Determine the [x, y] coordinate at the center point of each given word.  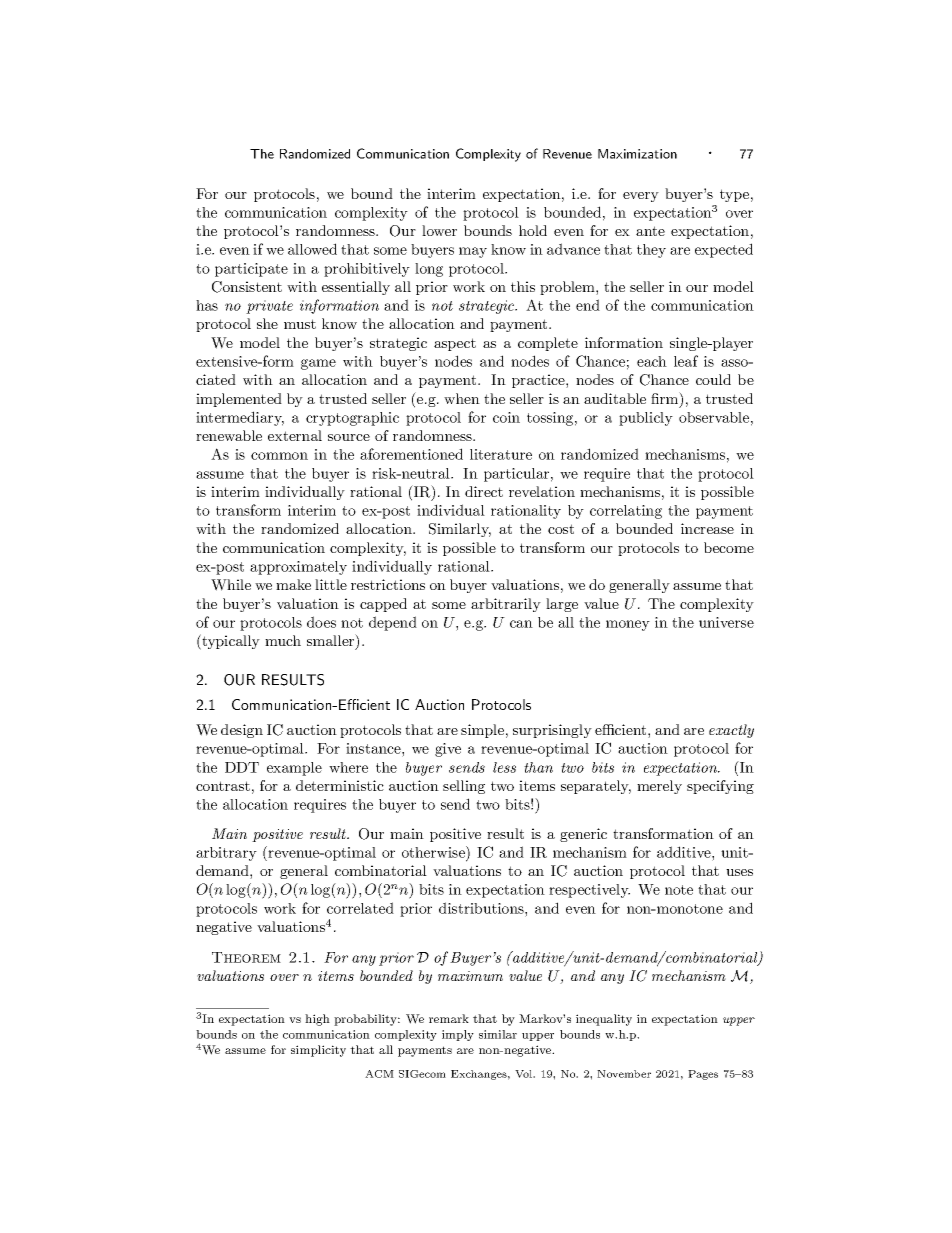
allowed [312, 249]
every [641, 197]
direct [484, 491]
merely [659, 787]
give [448, 750]
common [279, 456]
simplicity [318, 1051]
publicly [646, 419]
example [294, 769]
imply [458, 1035]
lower [439, 230]
